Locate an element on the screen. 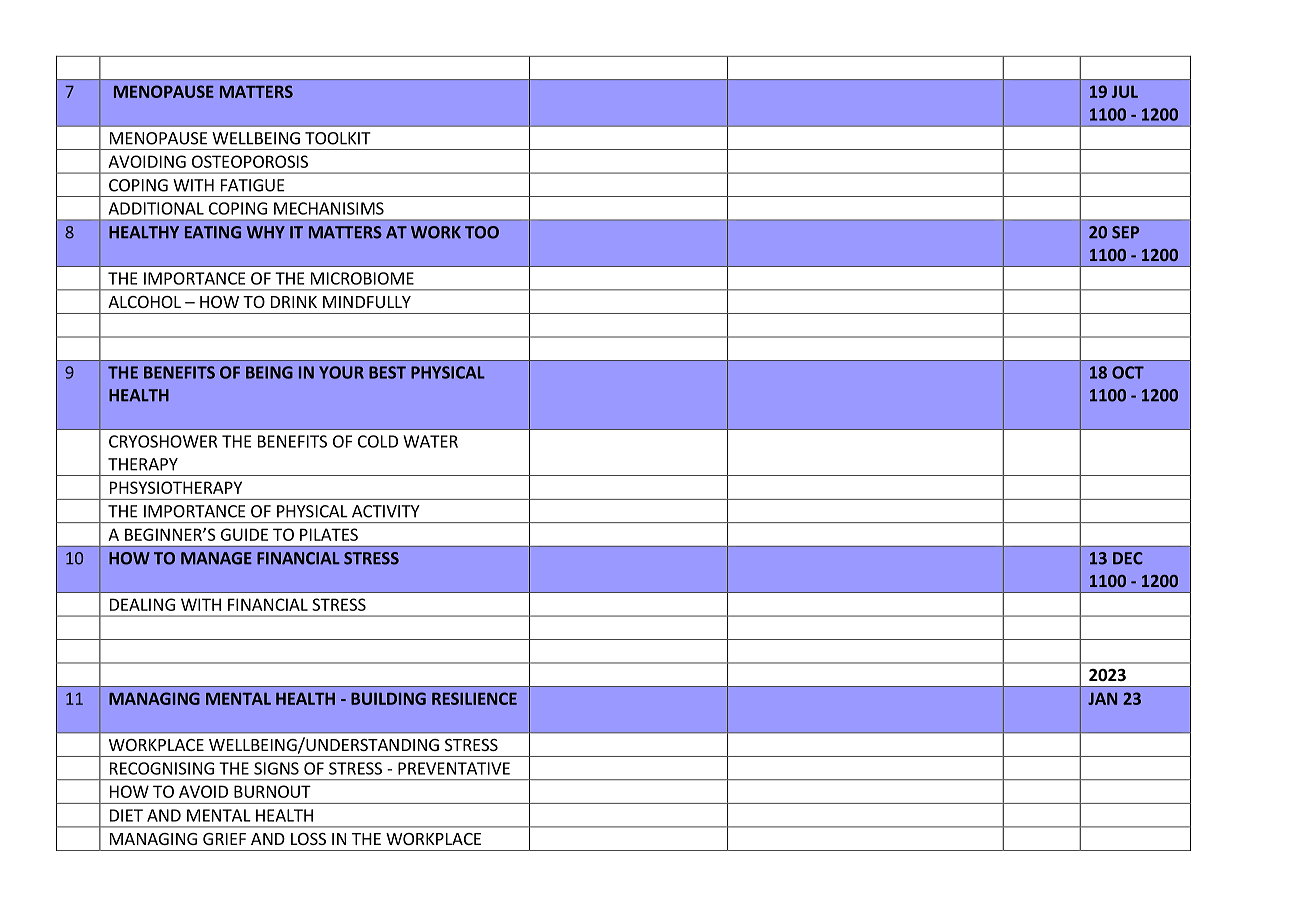 Image resolution: width=1308 pixels, height=924 pixels. YOUR is located at coordinates (341, 372).
